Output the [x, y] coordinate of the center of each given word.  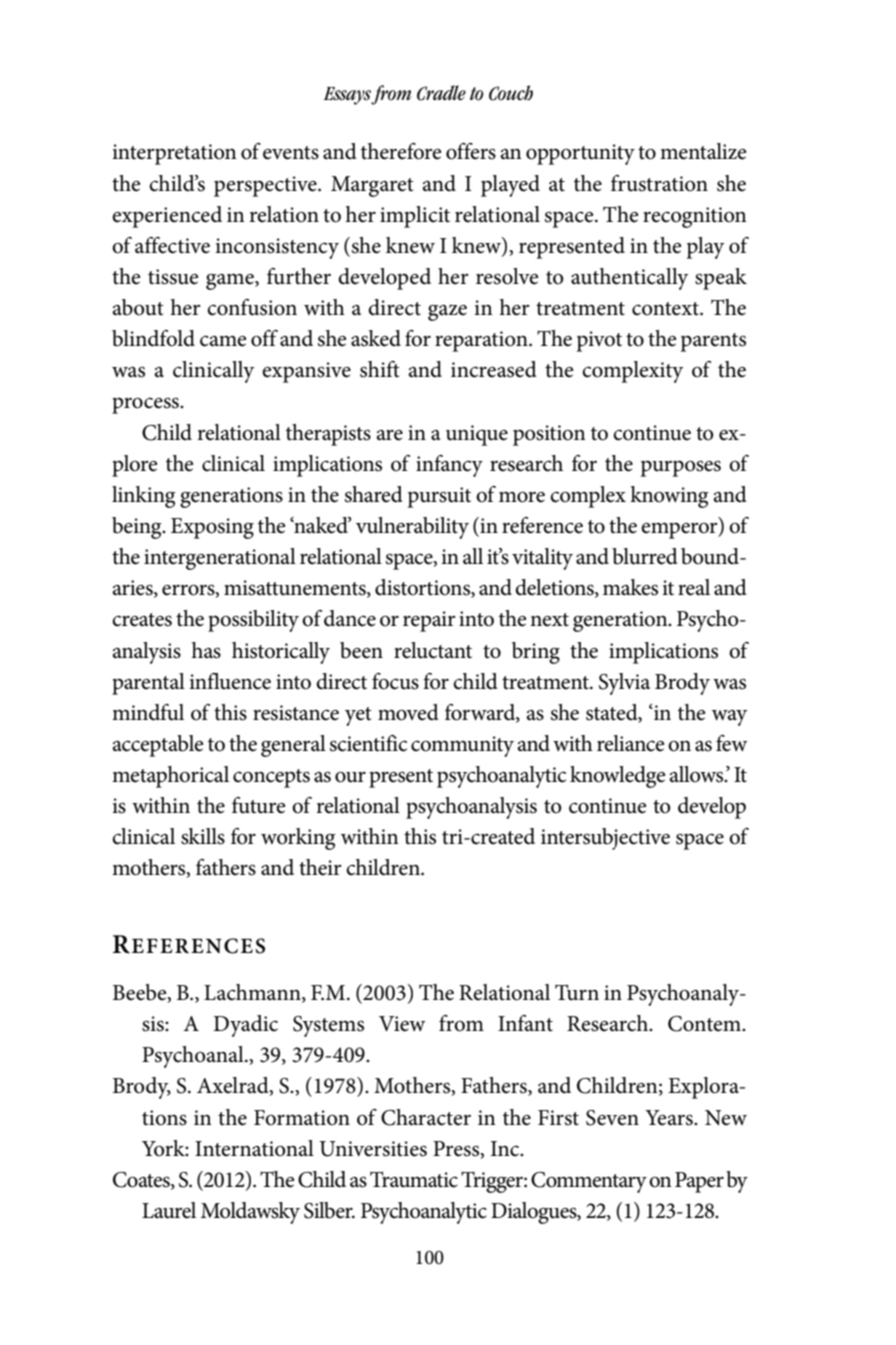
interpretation [174, 154]
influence [230, 681]
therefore [401, 151]
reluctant [433, 650]
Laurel [169, 1210]
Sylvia [624, 684]
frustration [659, 183]
